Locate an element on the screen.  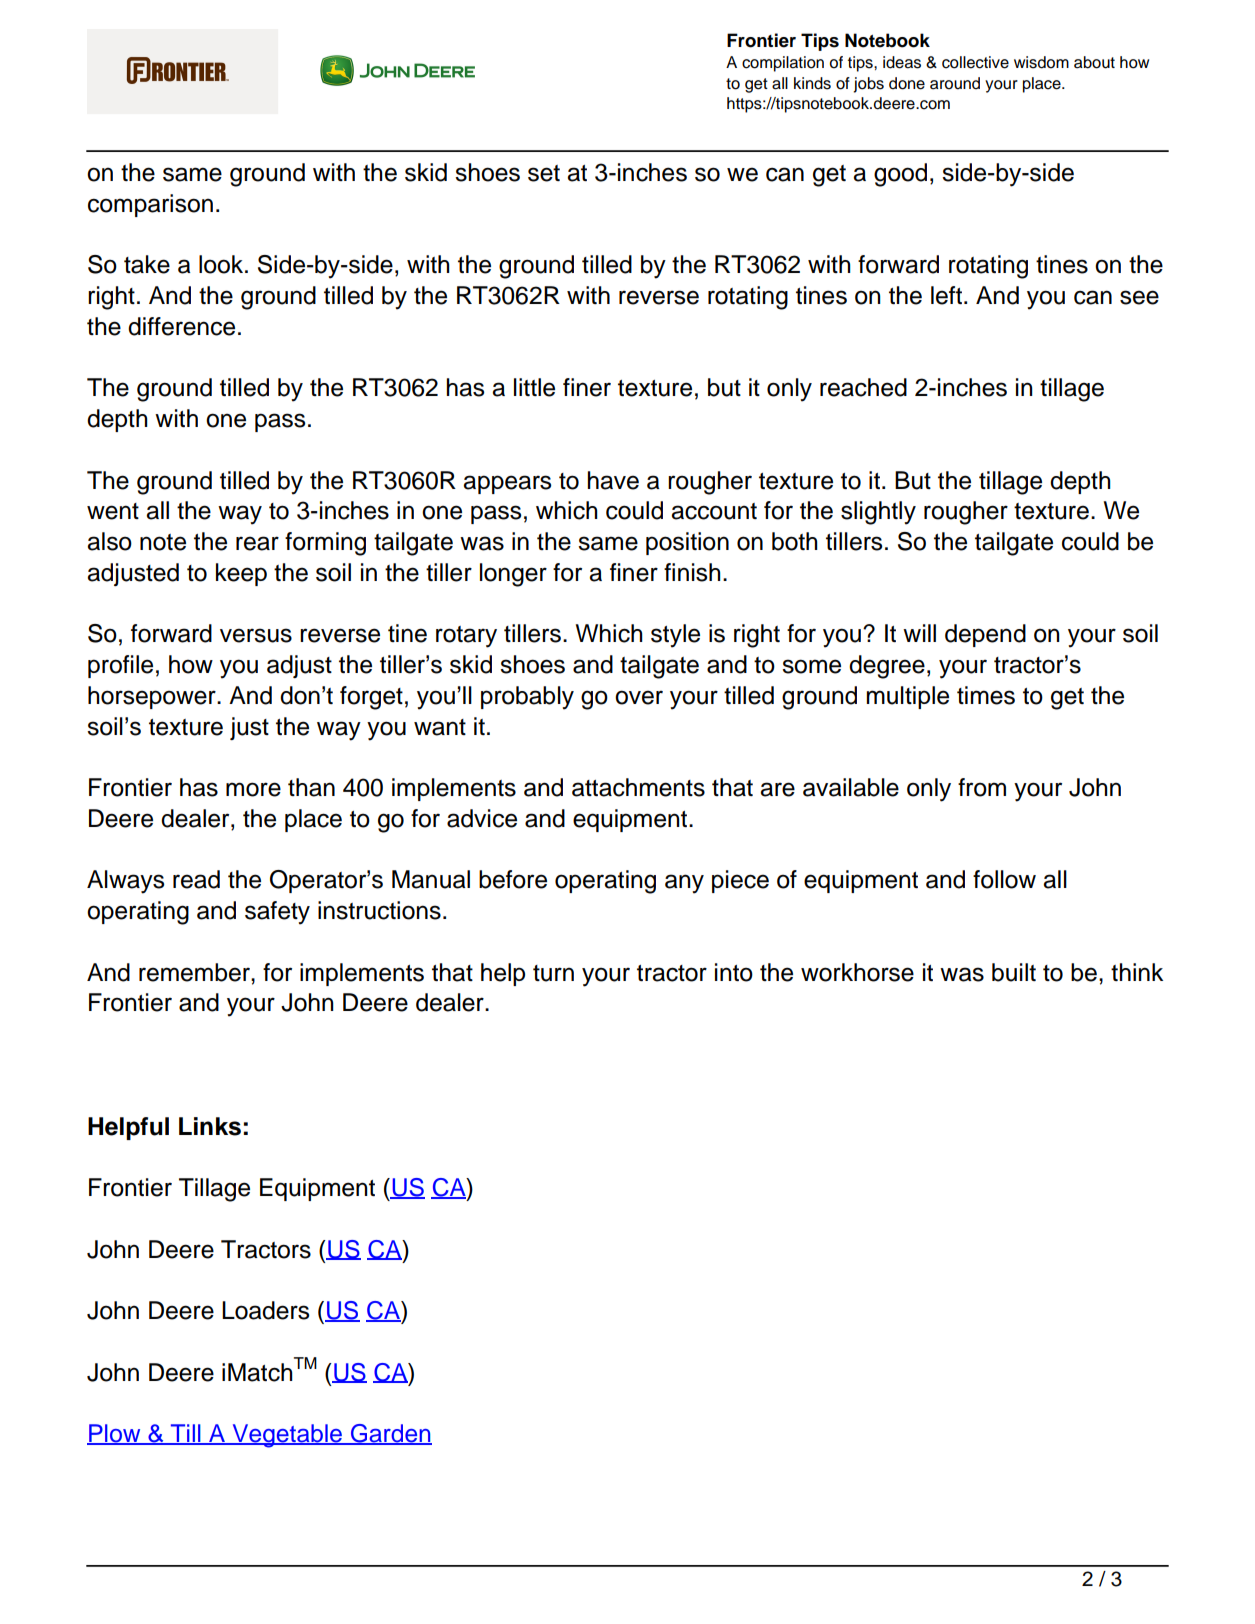
Vegetable is located at coordinates (287, 1436).
